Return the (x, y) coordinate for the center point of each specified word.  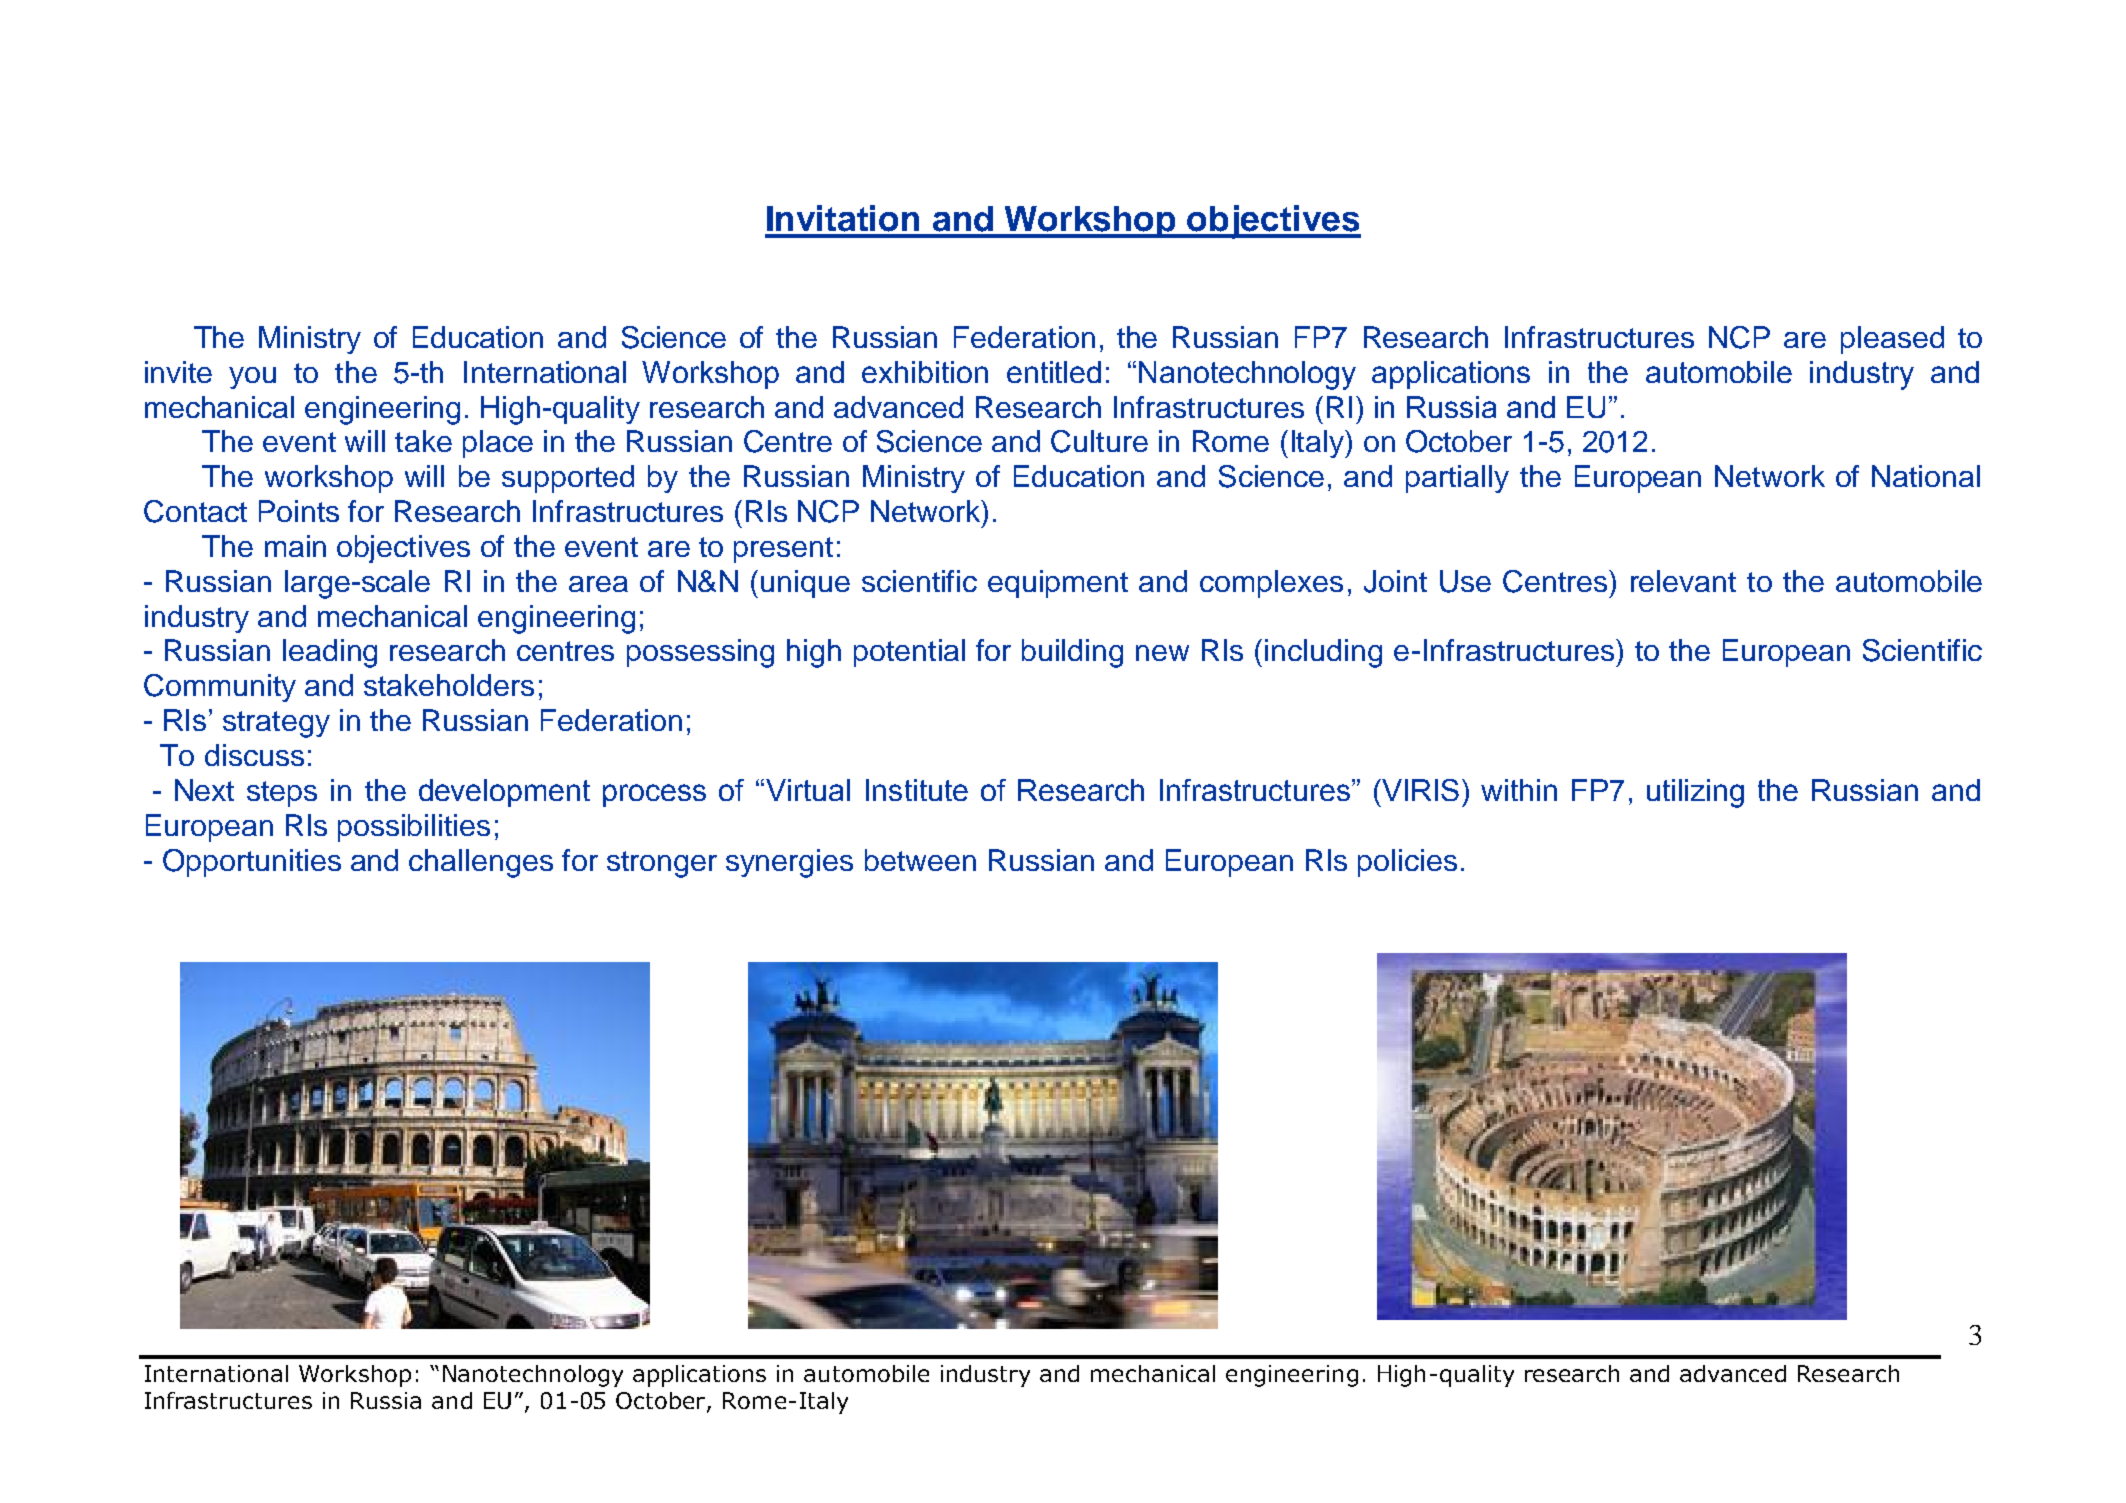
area (598, 584)
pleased (1892, 340)
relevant (1683, 581)
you (252, 378)
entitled (1054, 372)
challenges (481, 863)
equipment (1058, 584)
